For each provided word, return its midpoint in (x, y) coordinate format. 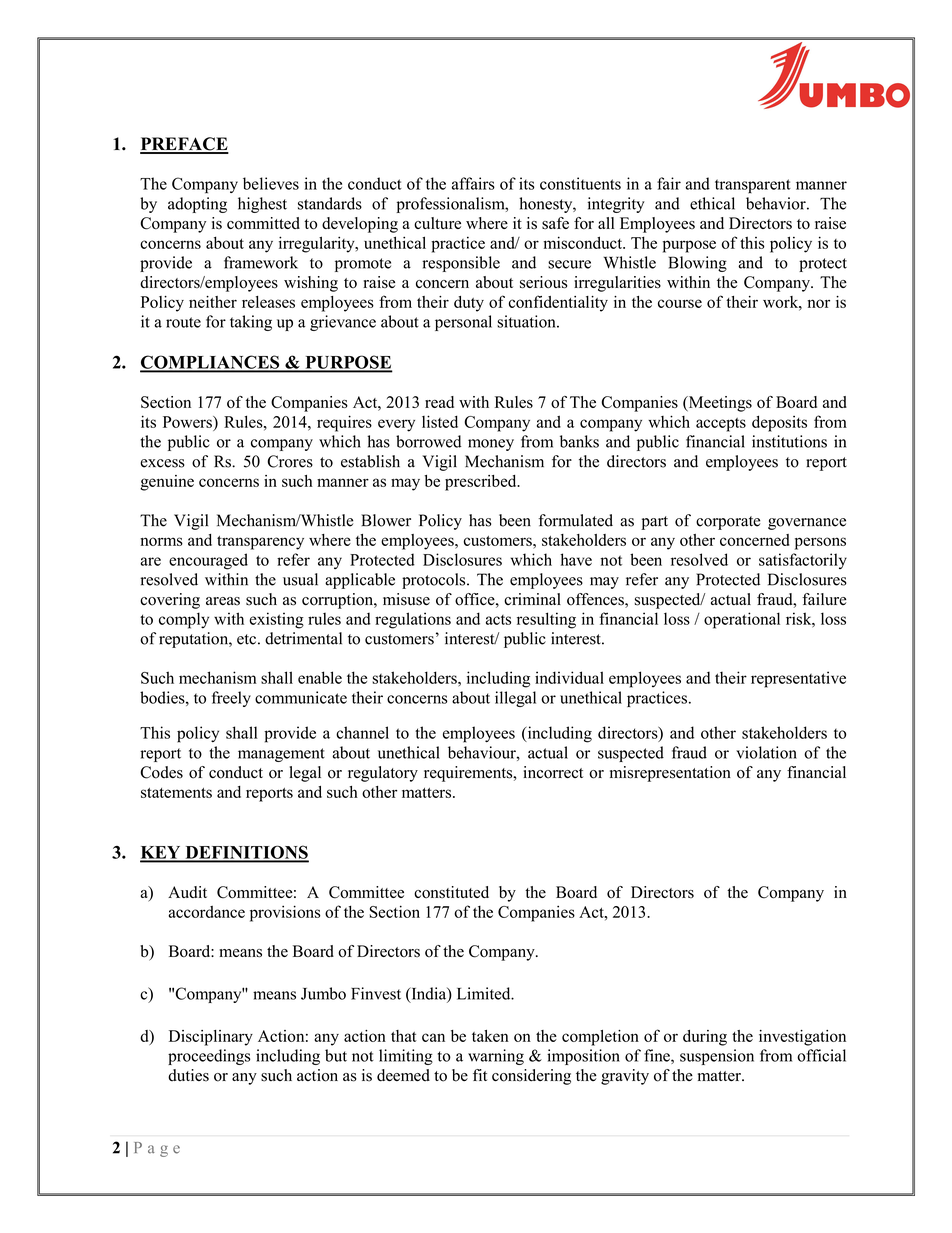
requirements (469, 774)
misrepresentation (670, 774)
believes (271, 183)
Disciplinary (211, 1038)
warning (496, 1057)
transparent (753, 186)
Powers (188, 422)
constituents (580, 183)
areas (223, 601)
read (439, 402)
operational (742, 620)
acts (498, 620)
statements (176, 793)
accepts (721, 425)
